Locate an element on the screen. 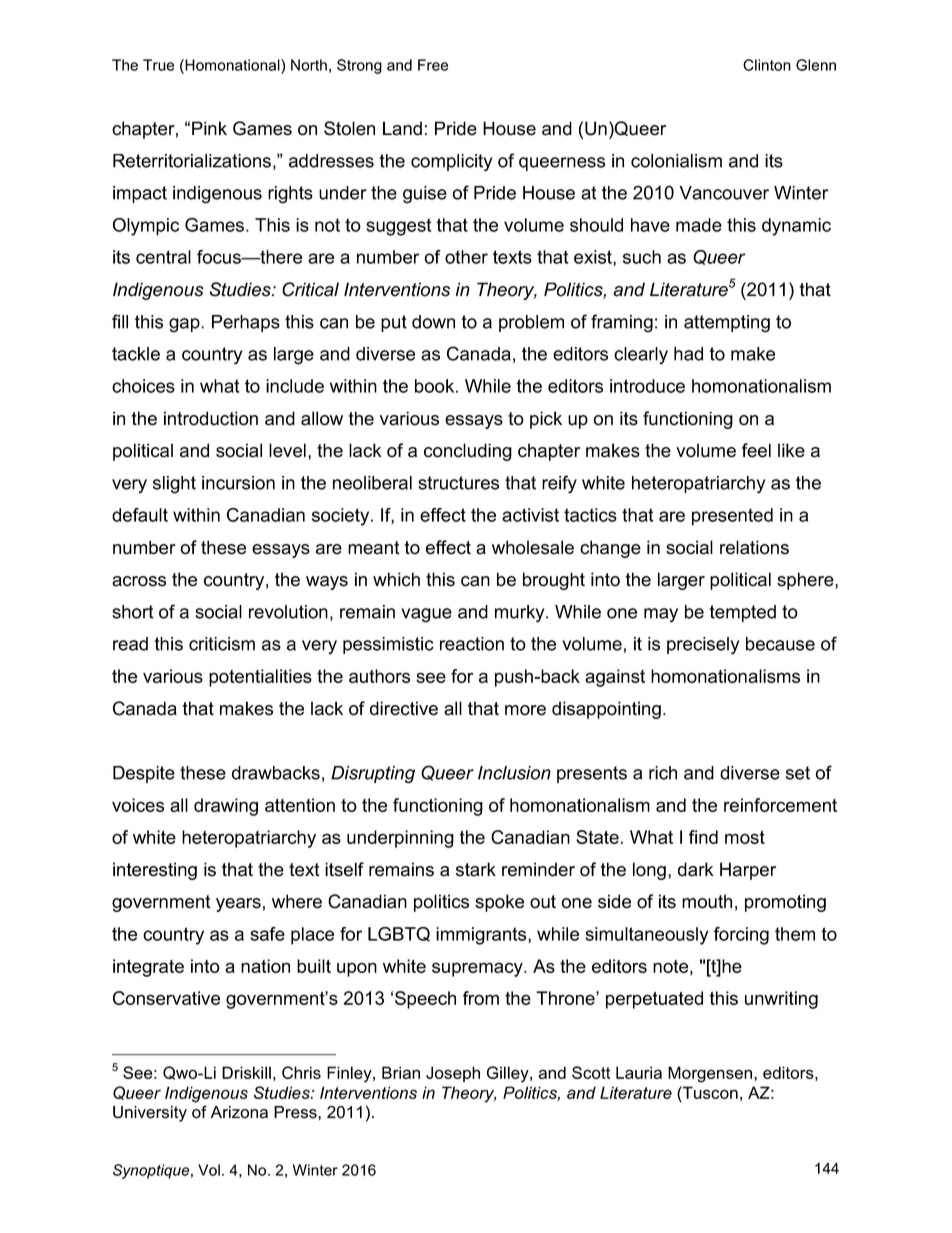 This screenshot has height=1233, width=952. Arizona is located at coordinates (239, 1112).
